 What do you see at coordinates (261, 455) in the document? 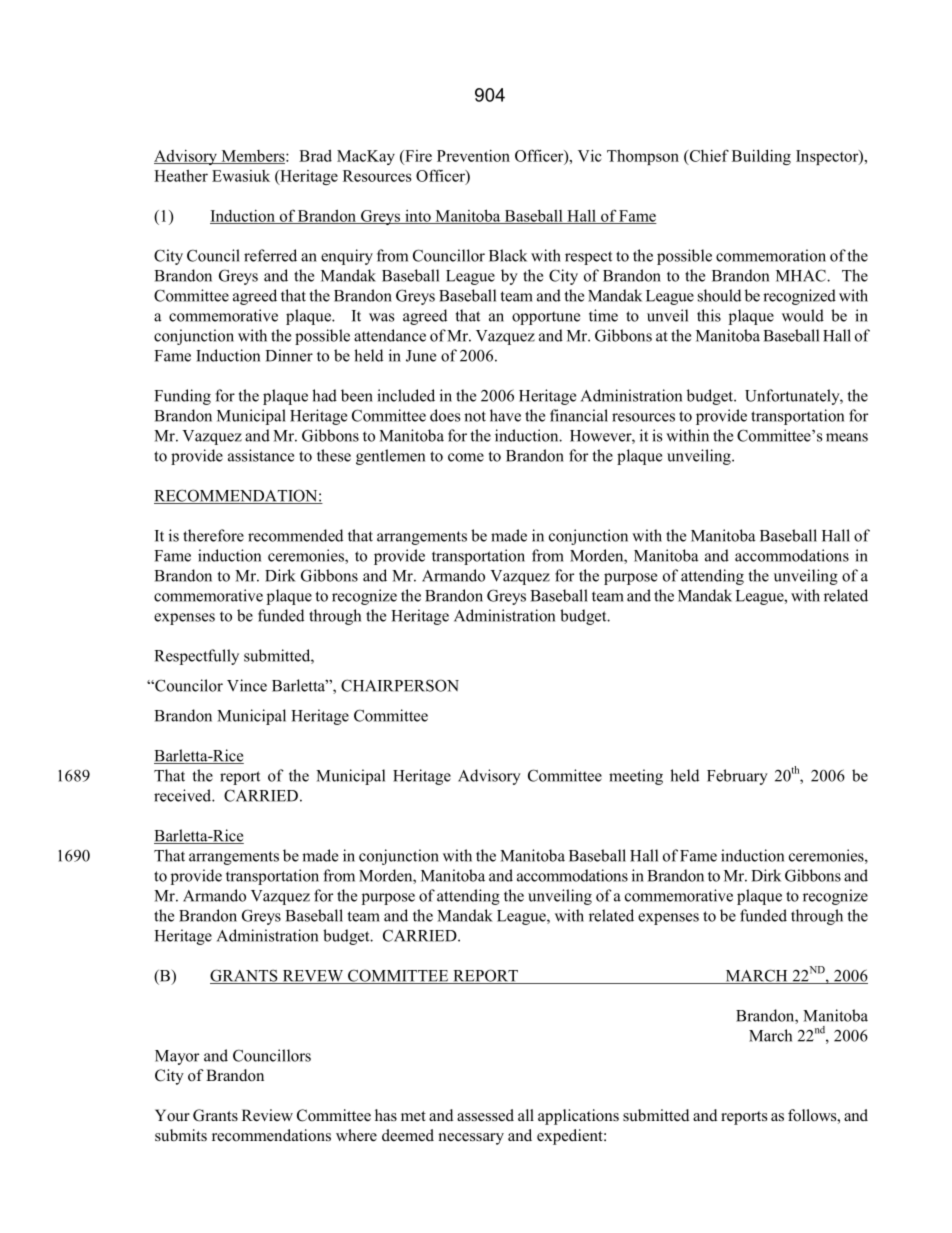
I see `assistance` at bounding box center [261, 455].
